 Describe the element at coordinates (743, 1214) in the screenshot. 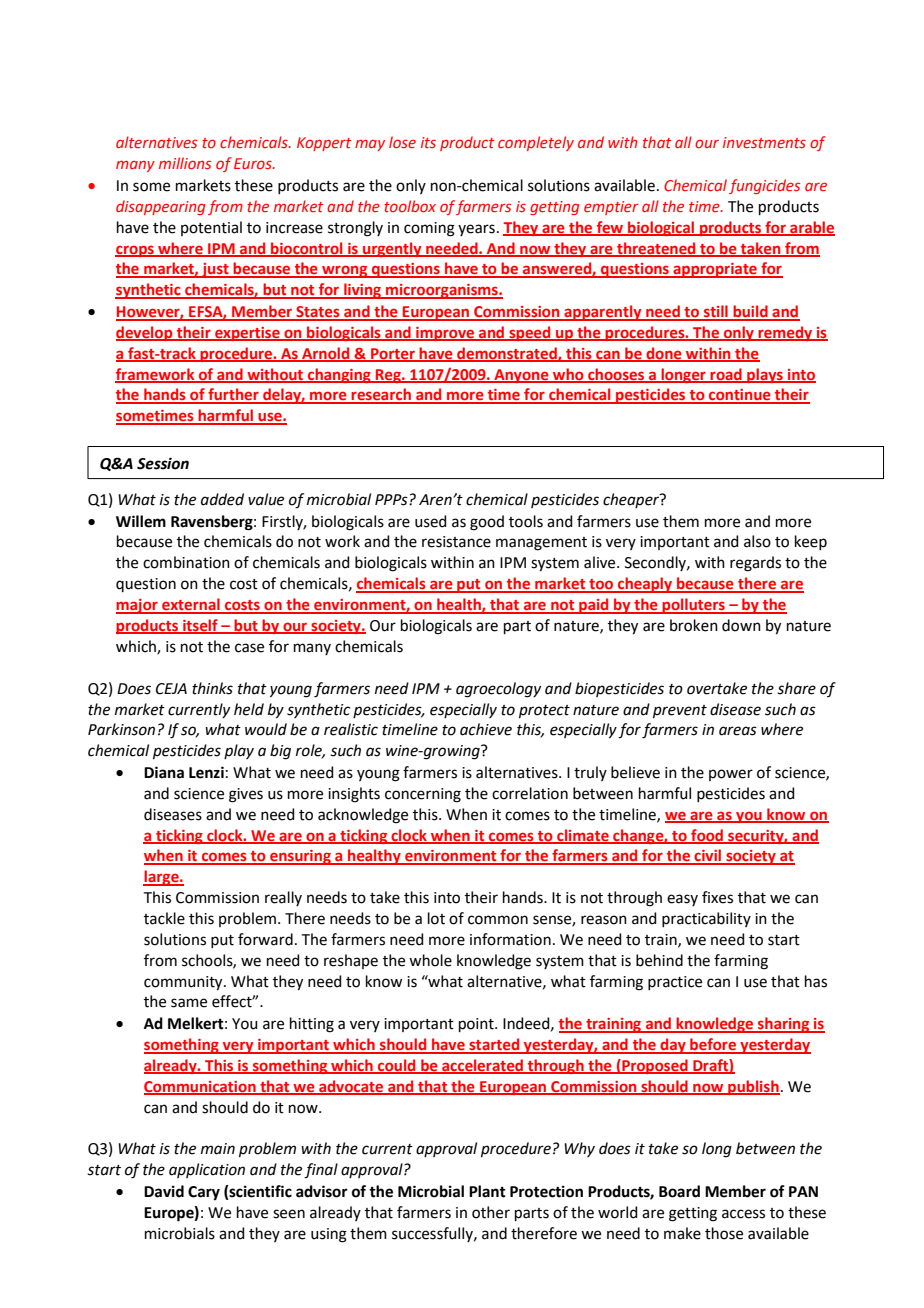

I see `access` at that location.
